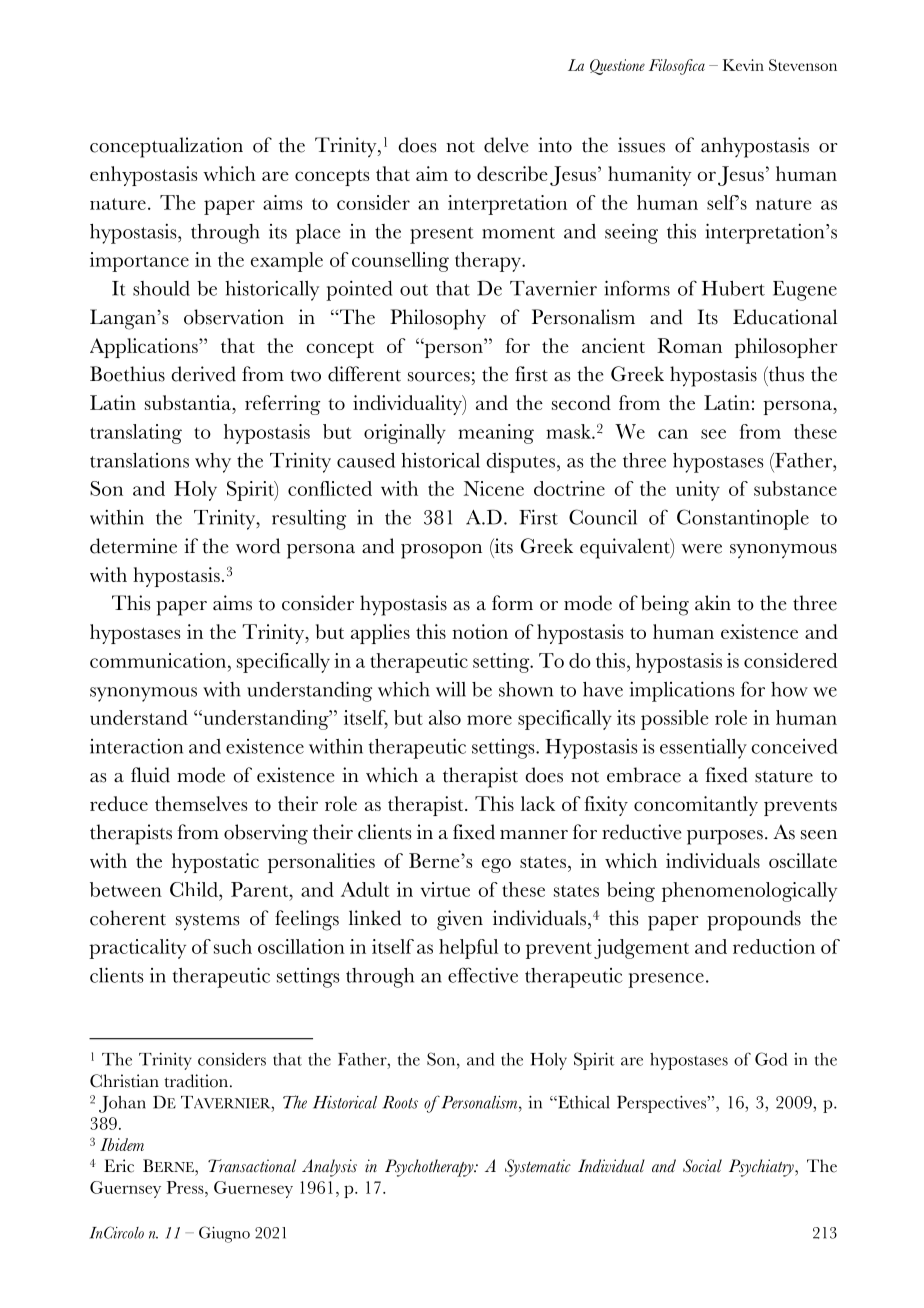  Describe the element at coordinates (733, 288) in the page. I see `Hubert` at that location.
